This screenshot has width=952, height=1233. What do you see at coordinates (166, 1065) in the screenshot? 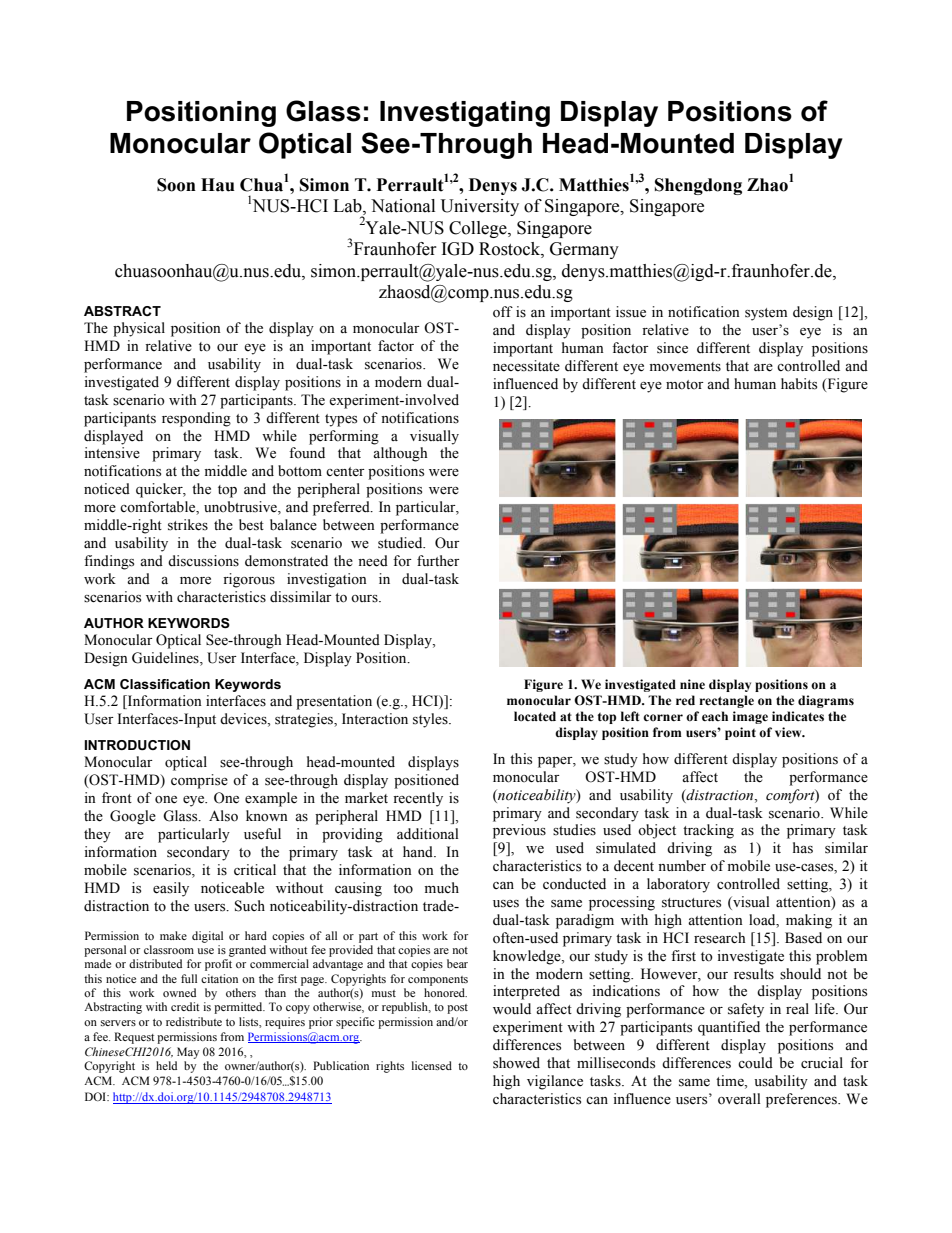
I see `held` at bounding box center [166, 1065].
